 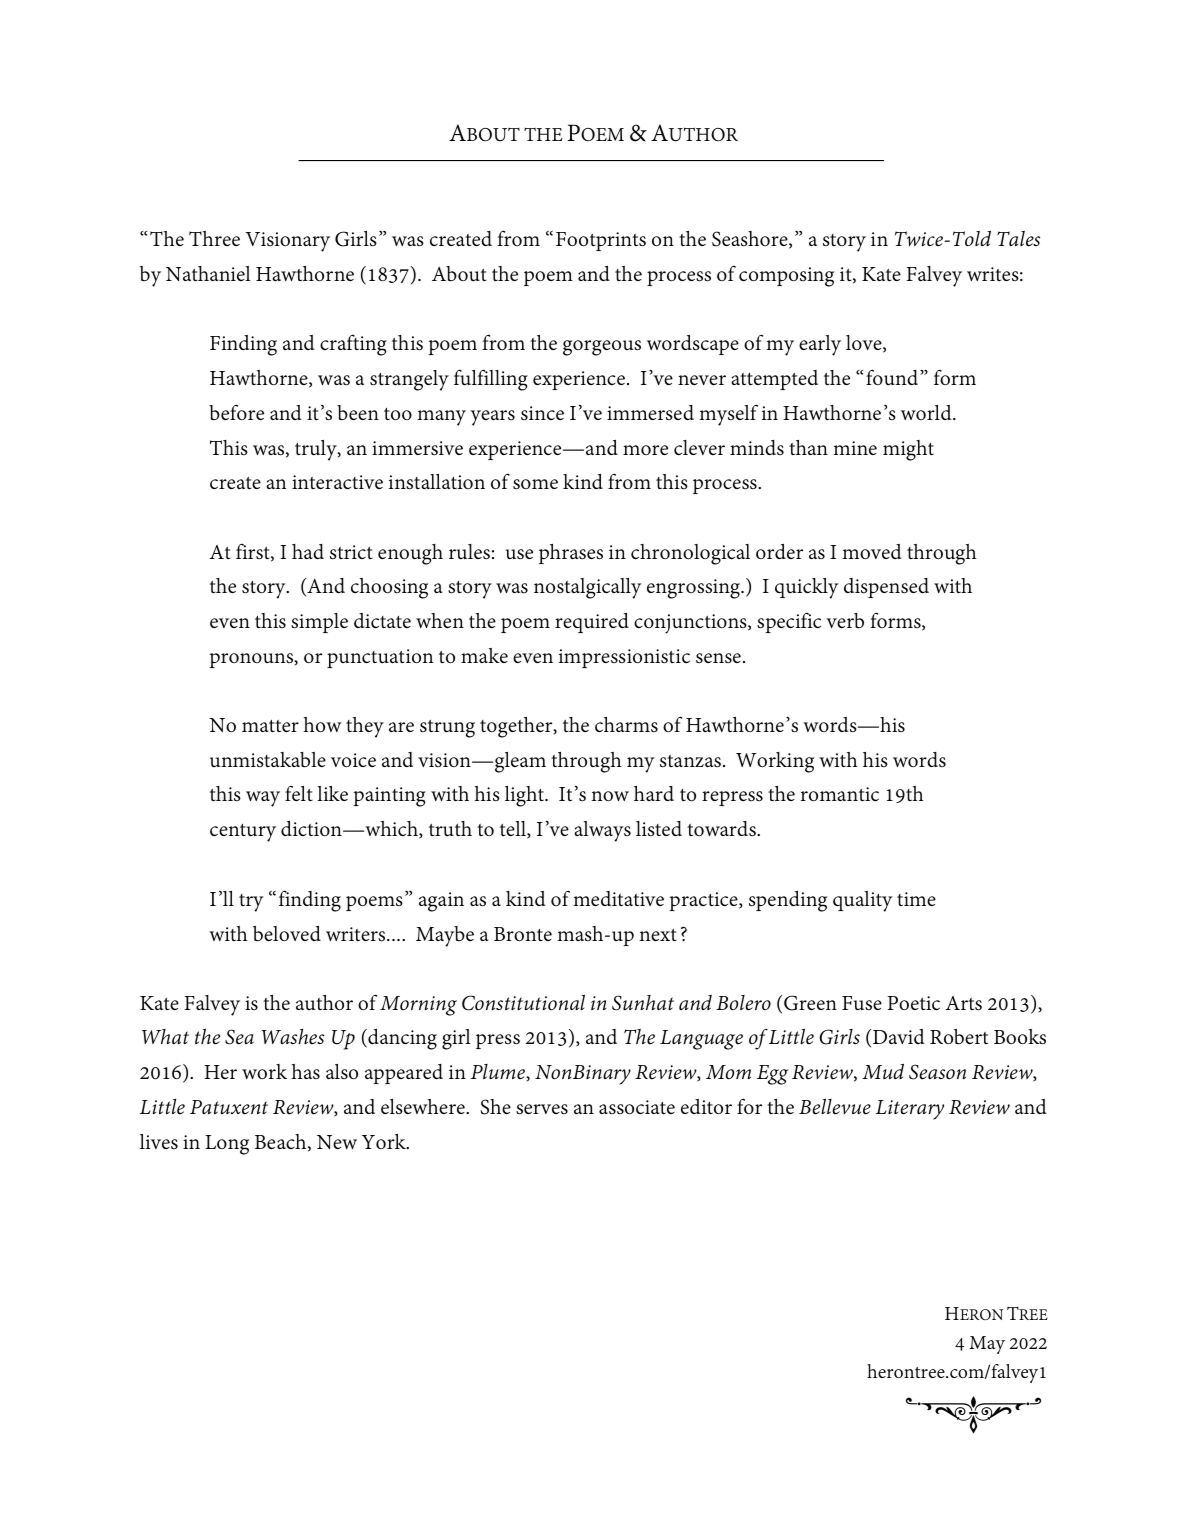 I want to click on Three, so click(x=214, y=238).
